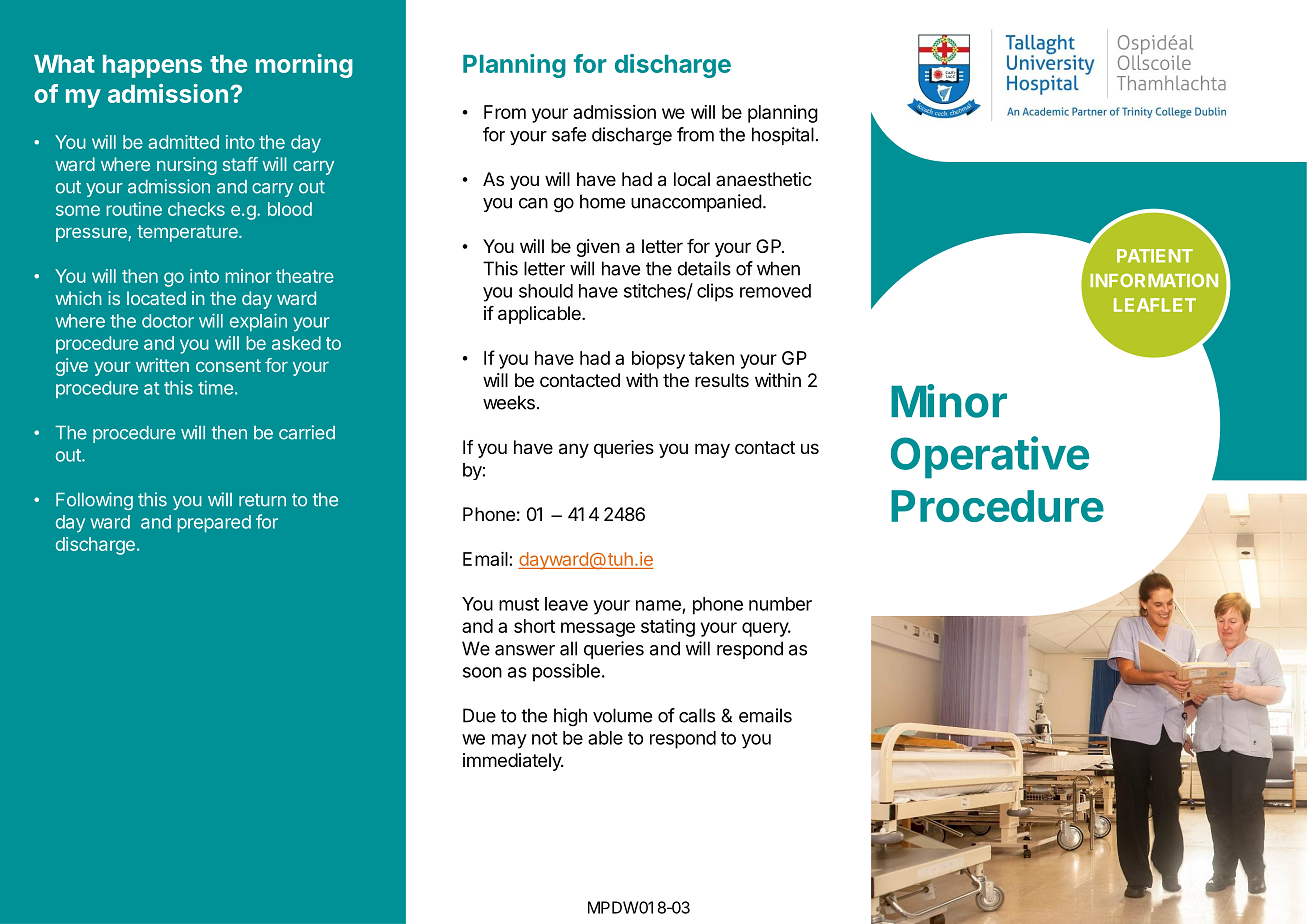  I want to click on Due, so click(479, 715).
